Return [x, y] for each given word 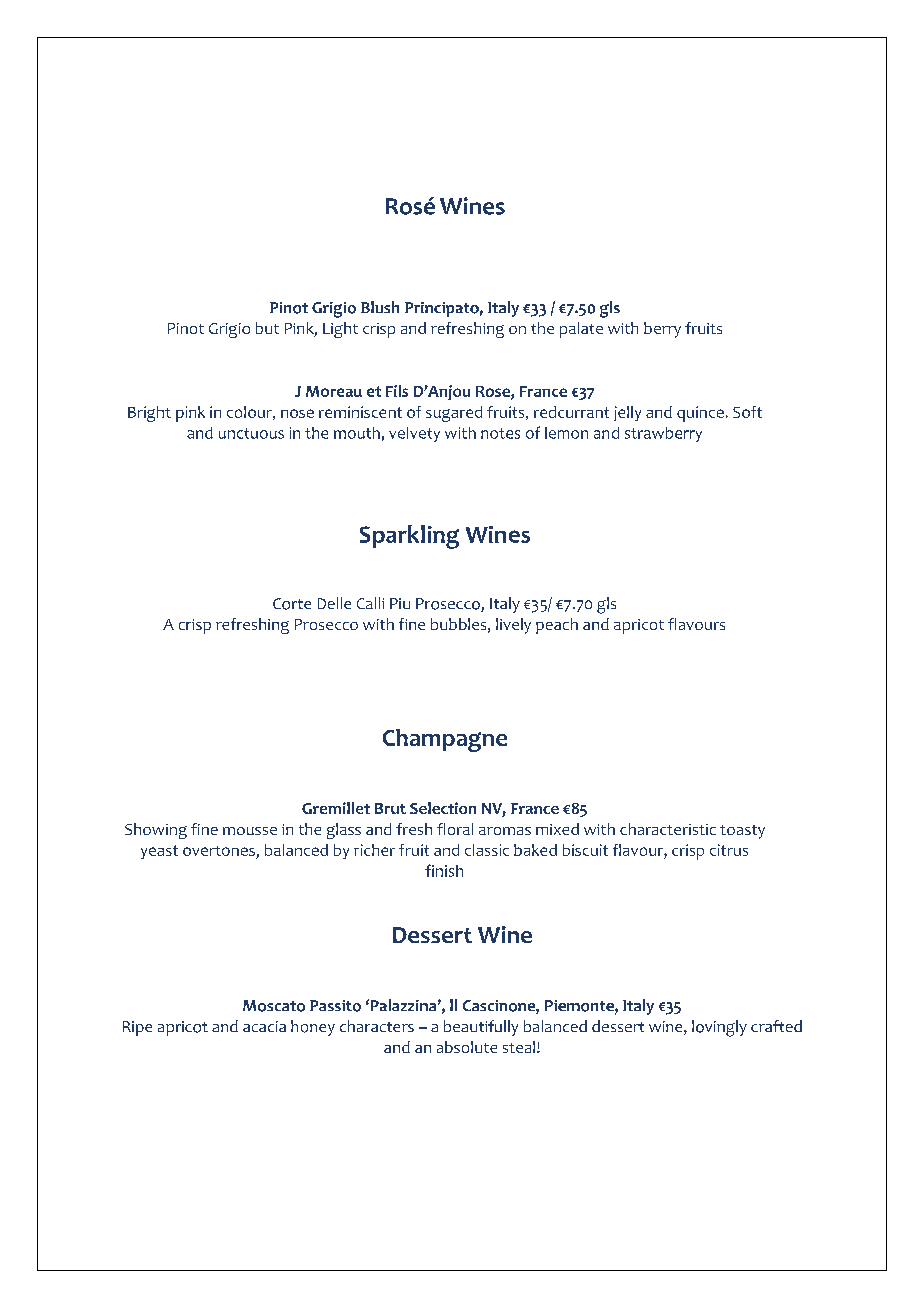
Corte [292, 604]
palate [581, 330]
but [267, 328]
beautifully [481, 1028]
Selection [443, 808]
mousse [250, 831]
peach [557, 626]
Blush [380, 307]
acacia [264, 1026]
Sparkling [409, 537]
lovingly [719, 1028]
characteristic [668, 829]
